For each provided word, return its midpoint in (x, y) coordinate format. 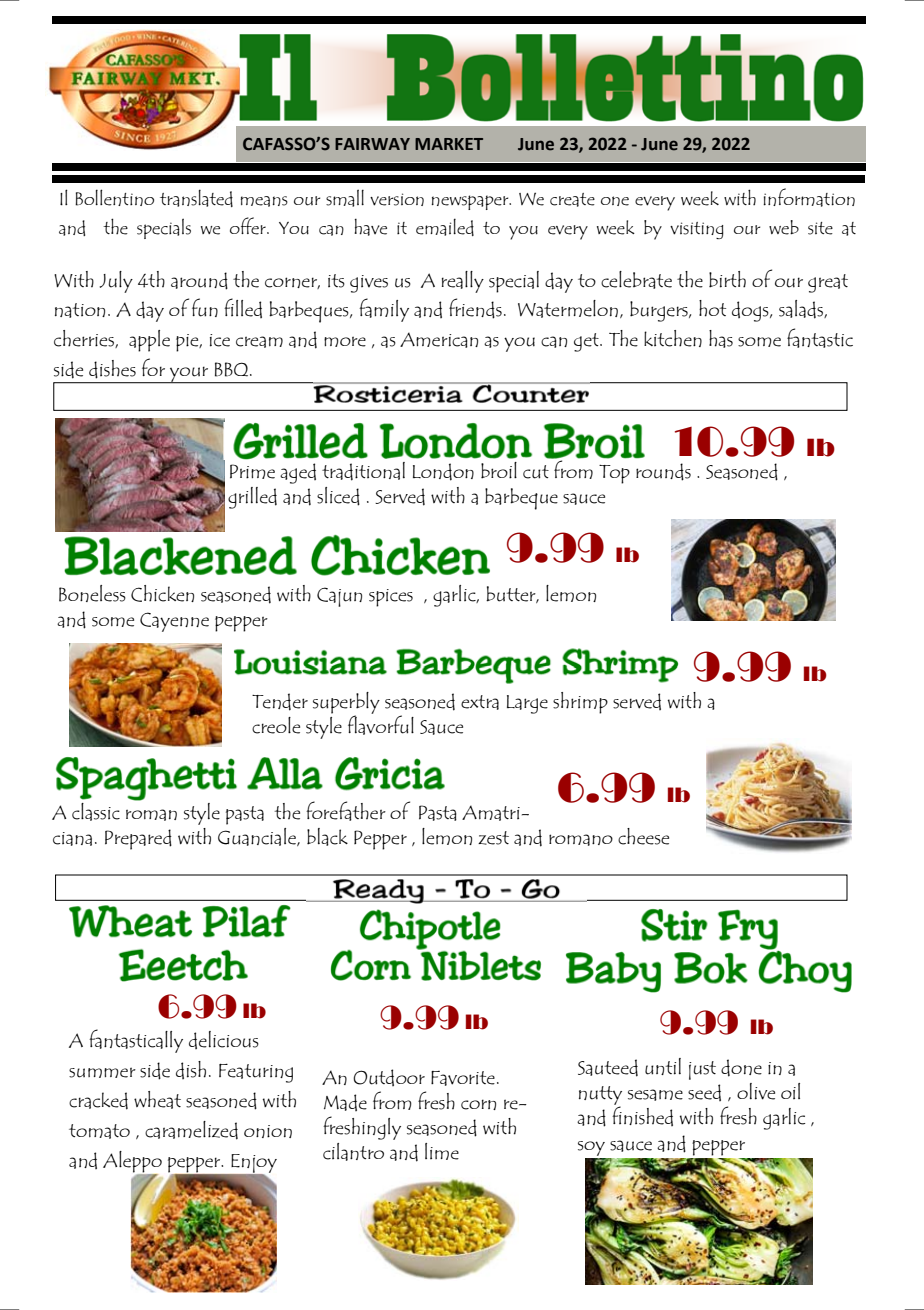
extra (480, 702)
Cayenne (174, 622)
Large (527, 704)
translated (196, 198)
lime (442, 1151)
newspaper (471, 202)
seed (704, 1092)
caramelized (191, 1130)
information (809, 197)
